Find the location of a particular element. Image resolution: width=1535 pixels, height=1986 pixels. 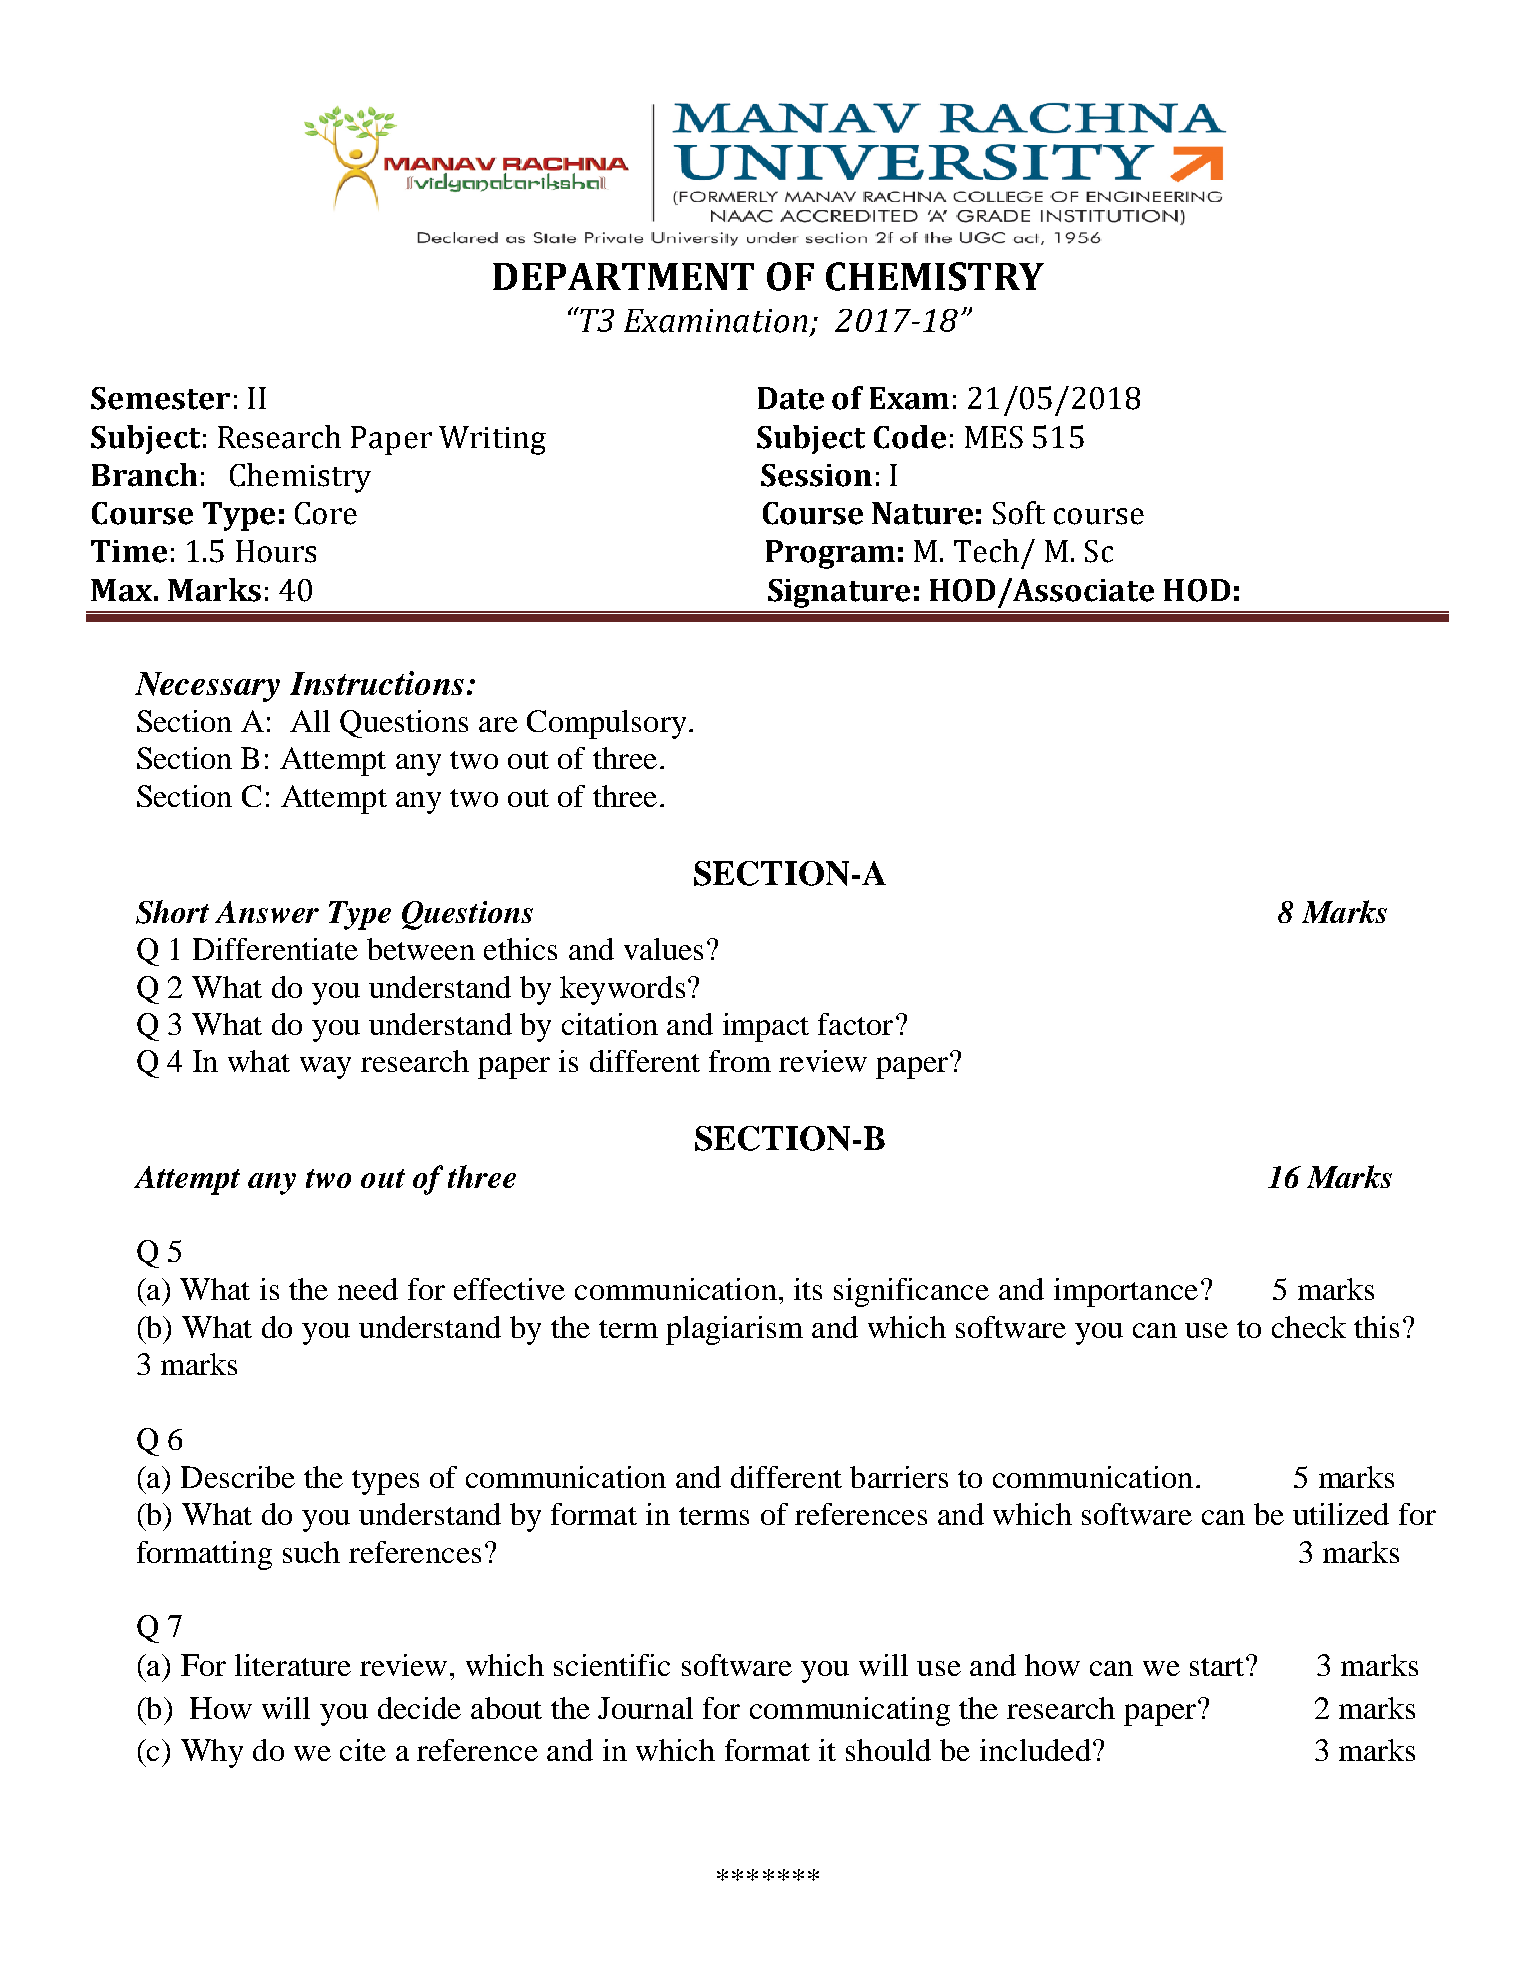

literature is located at coordinates (293, 1665).
